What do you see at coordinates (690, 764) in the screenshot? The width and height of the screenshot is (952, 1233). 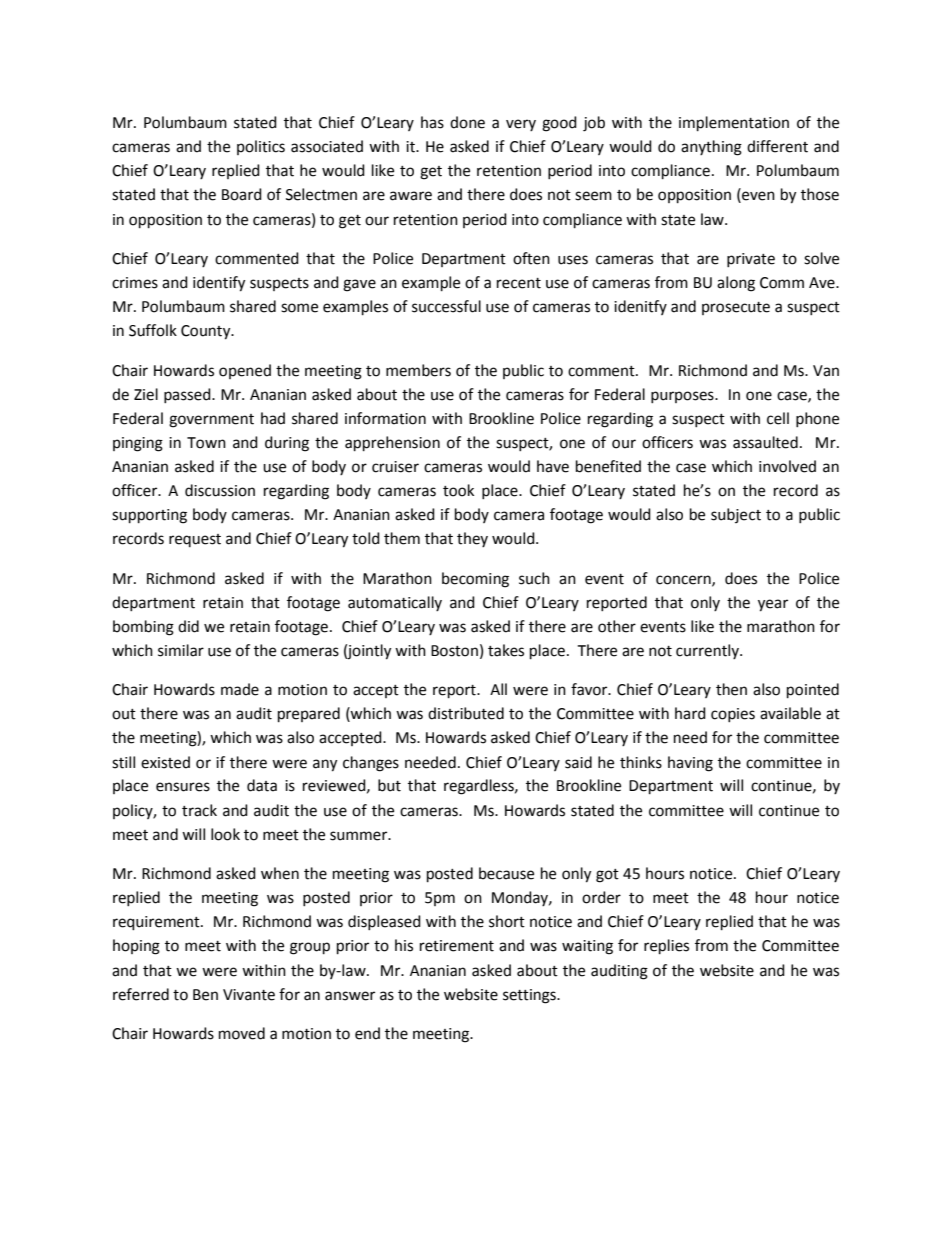 I see `having` at bounding box center [690, 764].
